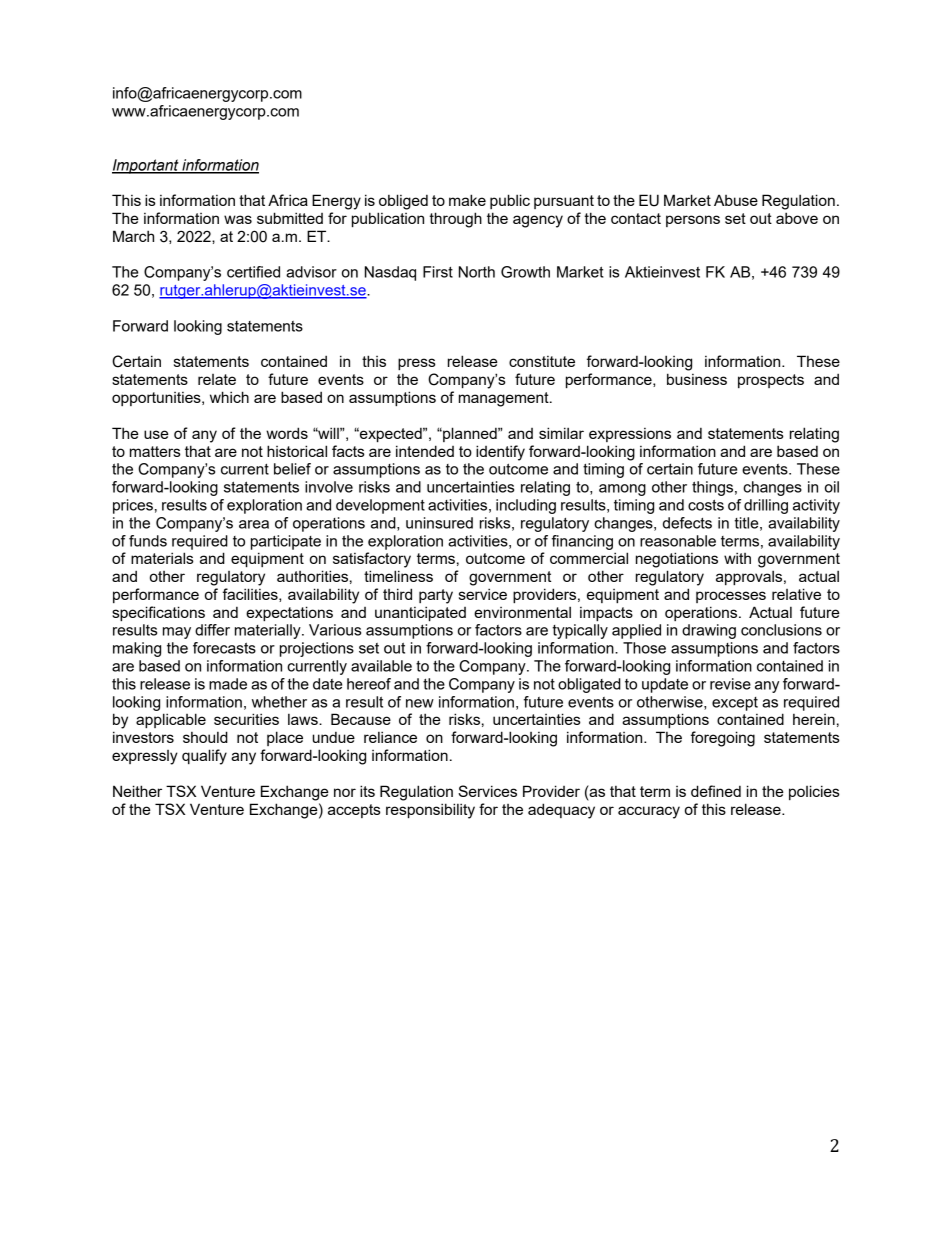  Describe the element at coordinates (736, 200) in the page. I see `Abuse` at that location.
